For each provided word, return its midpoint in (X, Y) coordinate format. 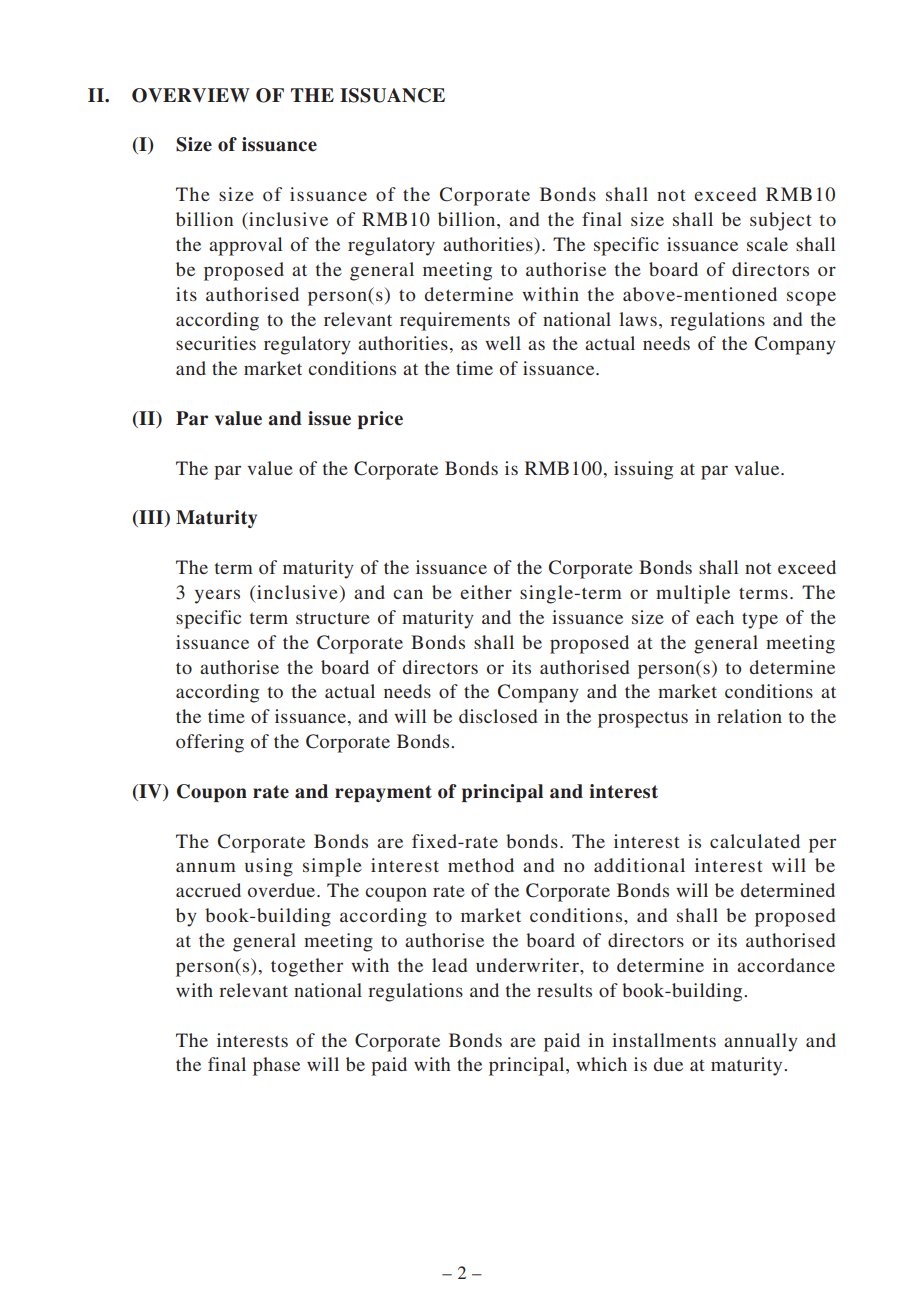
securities (216, 343)
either (486, 592)
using (269, 867)
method (481, 865)
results (564, 990)
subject (780, 221)
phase (276, 1066)
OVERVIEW (191, 95)
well (503, 343)
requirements (455, 321)
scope (811, 298)
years (217, 596)
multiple (693, 594)
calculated (755, 841)
